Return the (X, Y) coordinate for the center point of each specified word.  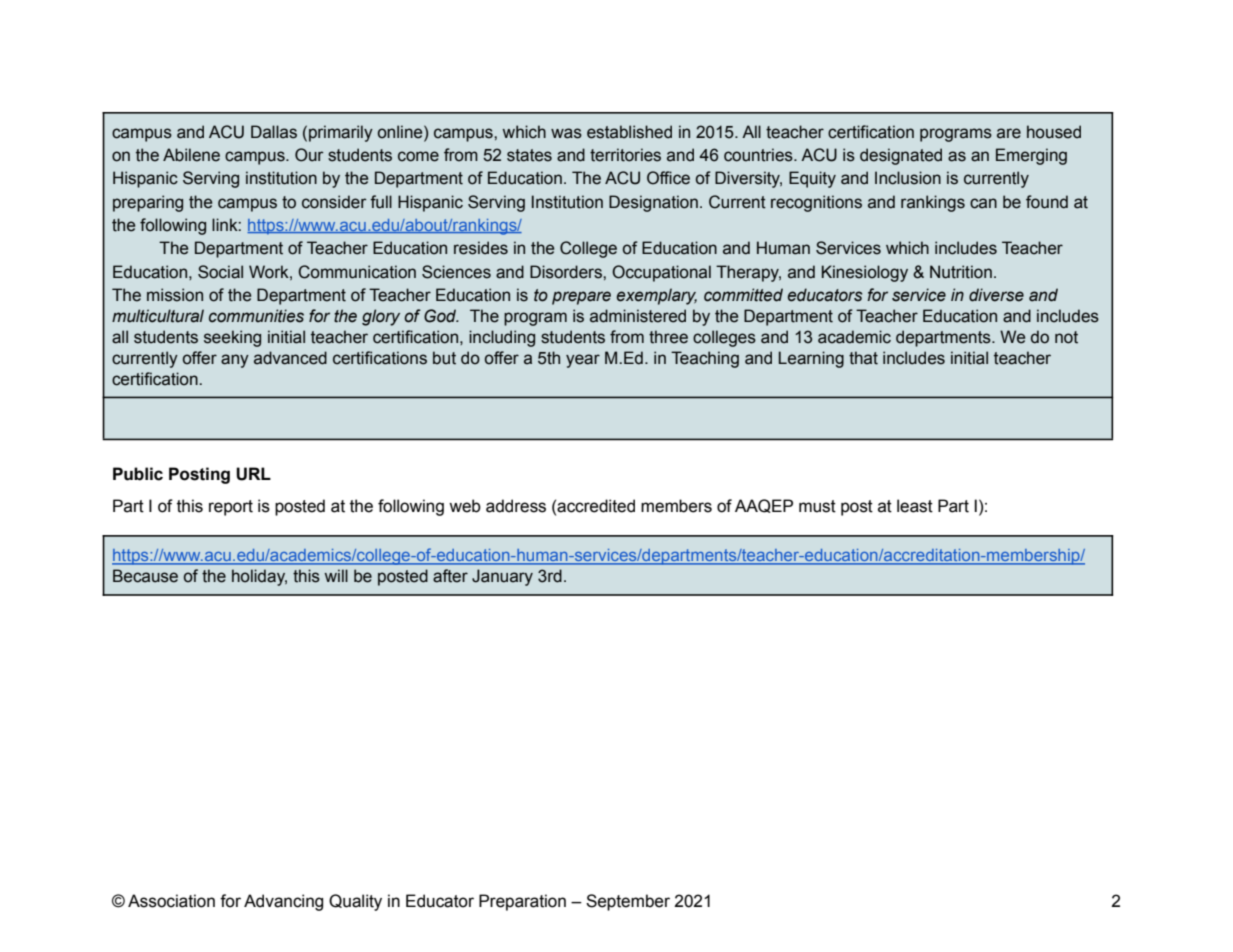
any (235, 361)
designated (901, 156)
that (863, 358)
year (583, 361)
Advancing (283, 902)
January (502, 577)
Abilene (191, 155)
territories (625, 155)
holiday (259, 577)
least (915, 506)
